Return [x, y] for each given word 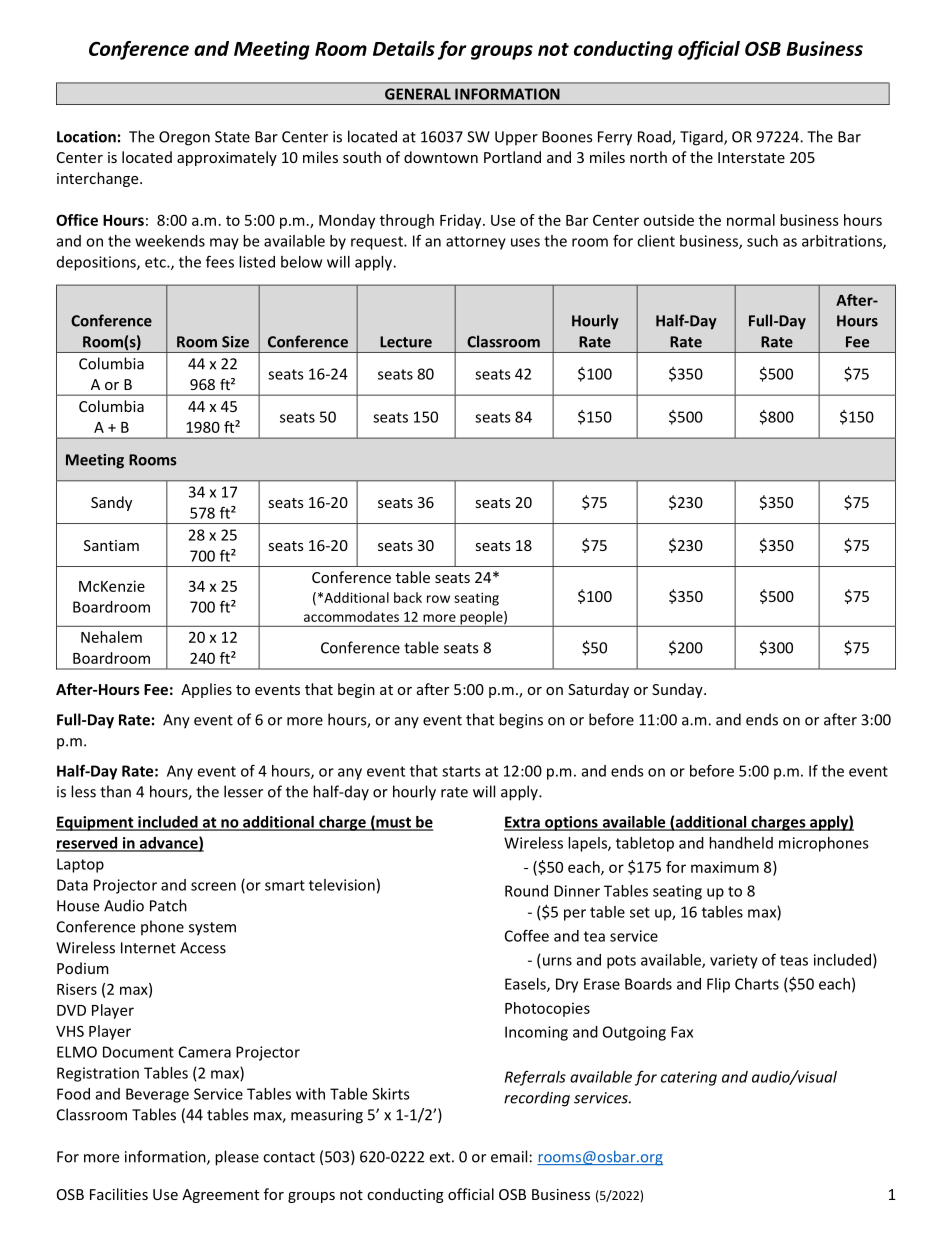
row [438, 599]
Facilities [119, 1194]
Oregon [184, 138]
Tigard [702, 138]
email [509, 1156]
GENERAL [418, 94]
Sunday [678, 690]
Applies [206, 690]
